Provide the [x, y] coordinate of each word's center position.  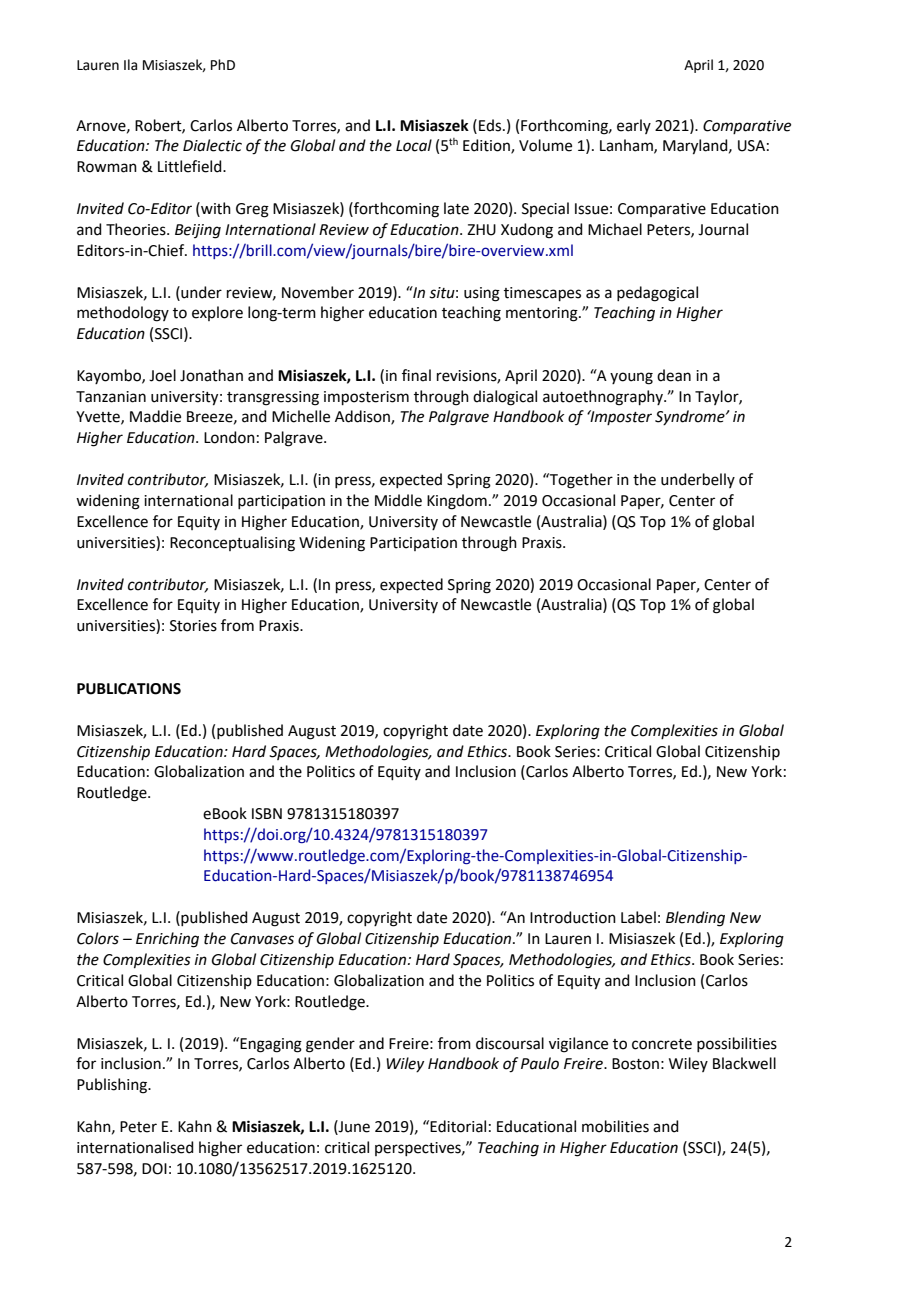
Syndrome [691, 417]
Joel [162, 375]
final [416, 375]
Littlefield [191, 166]
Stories [193, 626]
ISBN [267, 814]
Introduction [573, 917]
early [634, 126]
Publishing [113, 1086]
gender [330, 1045]
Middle [398, 500]
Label [638, 917]
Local [414, 145]
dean [674, 375]
